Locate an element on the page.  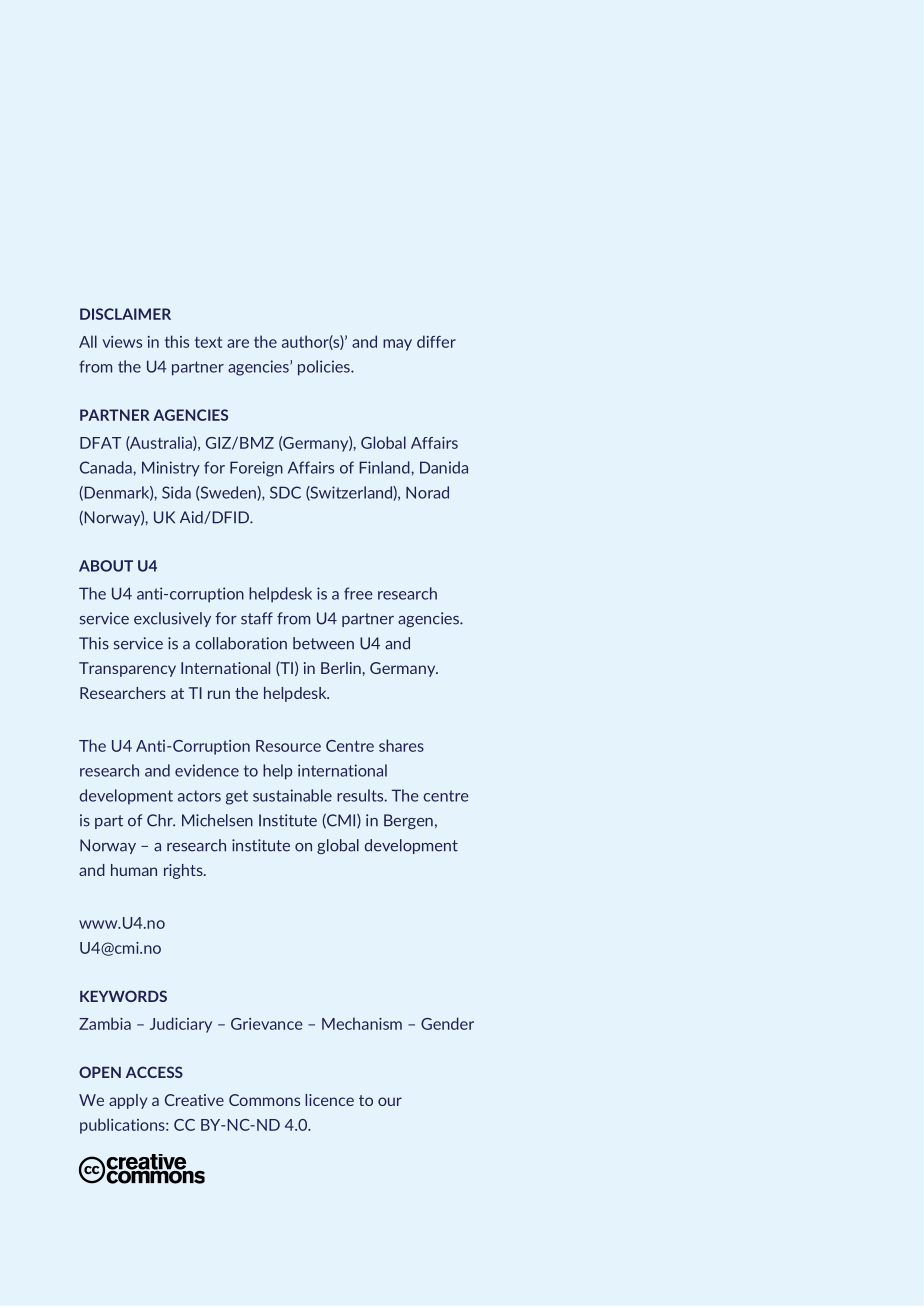
Bergen is located at coordinates (408, 821).
